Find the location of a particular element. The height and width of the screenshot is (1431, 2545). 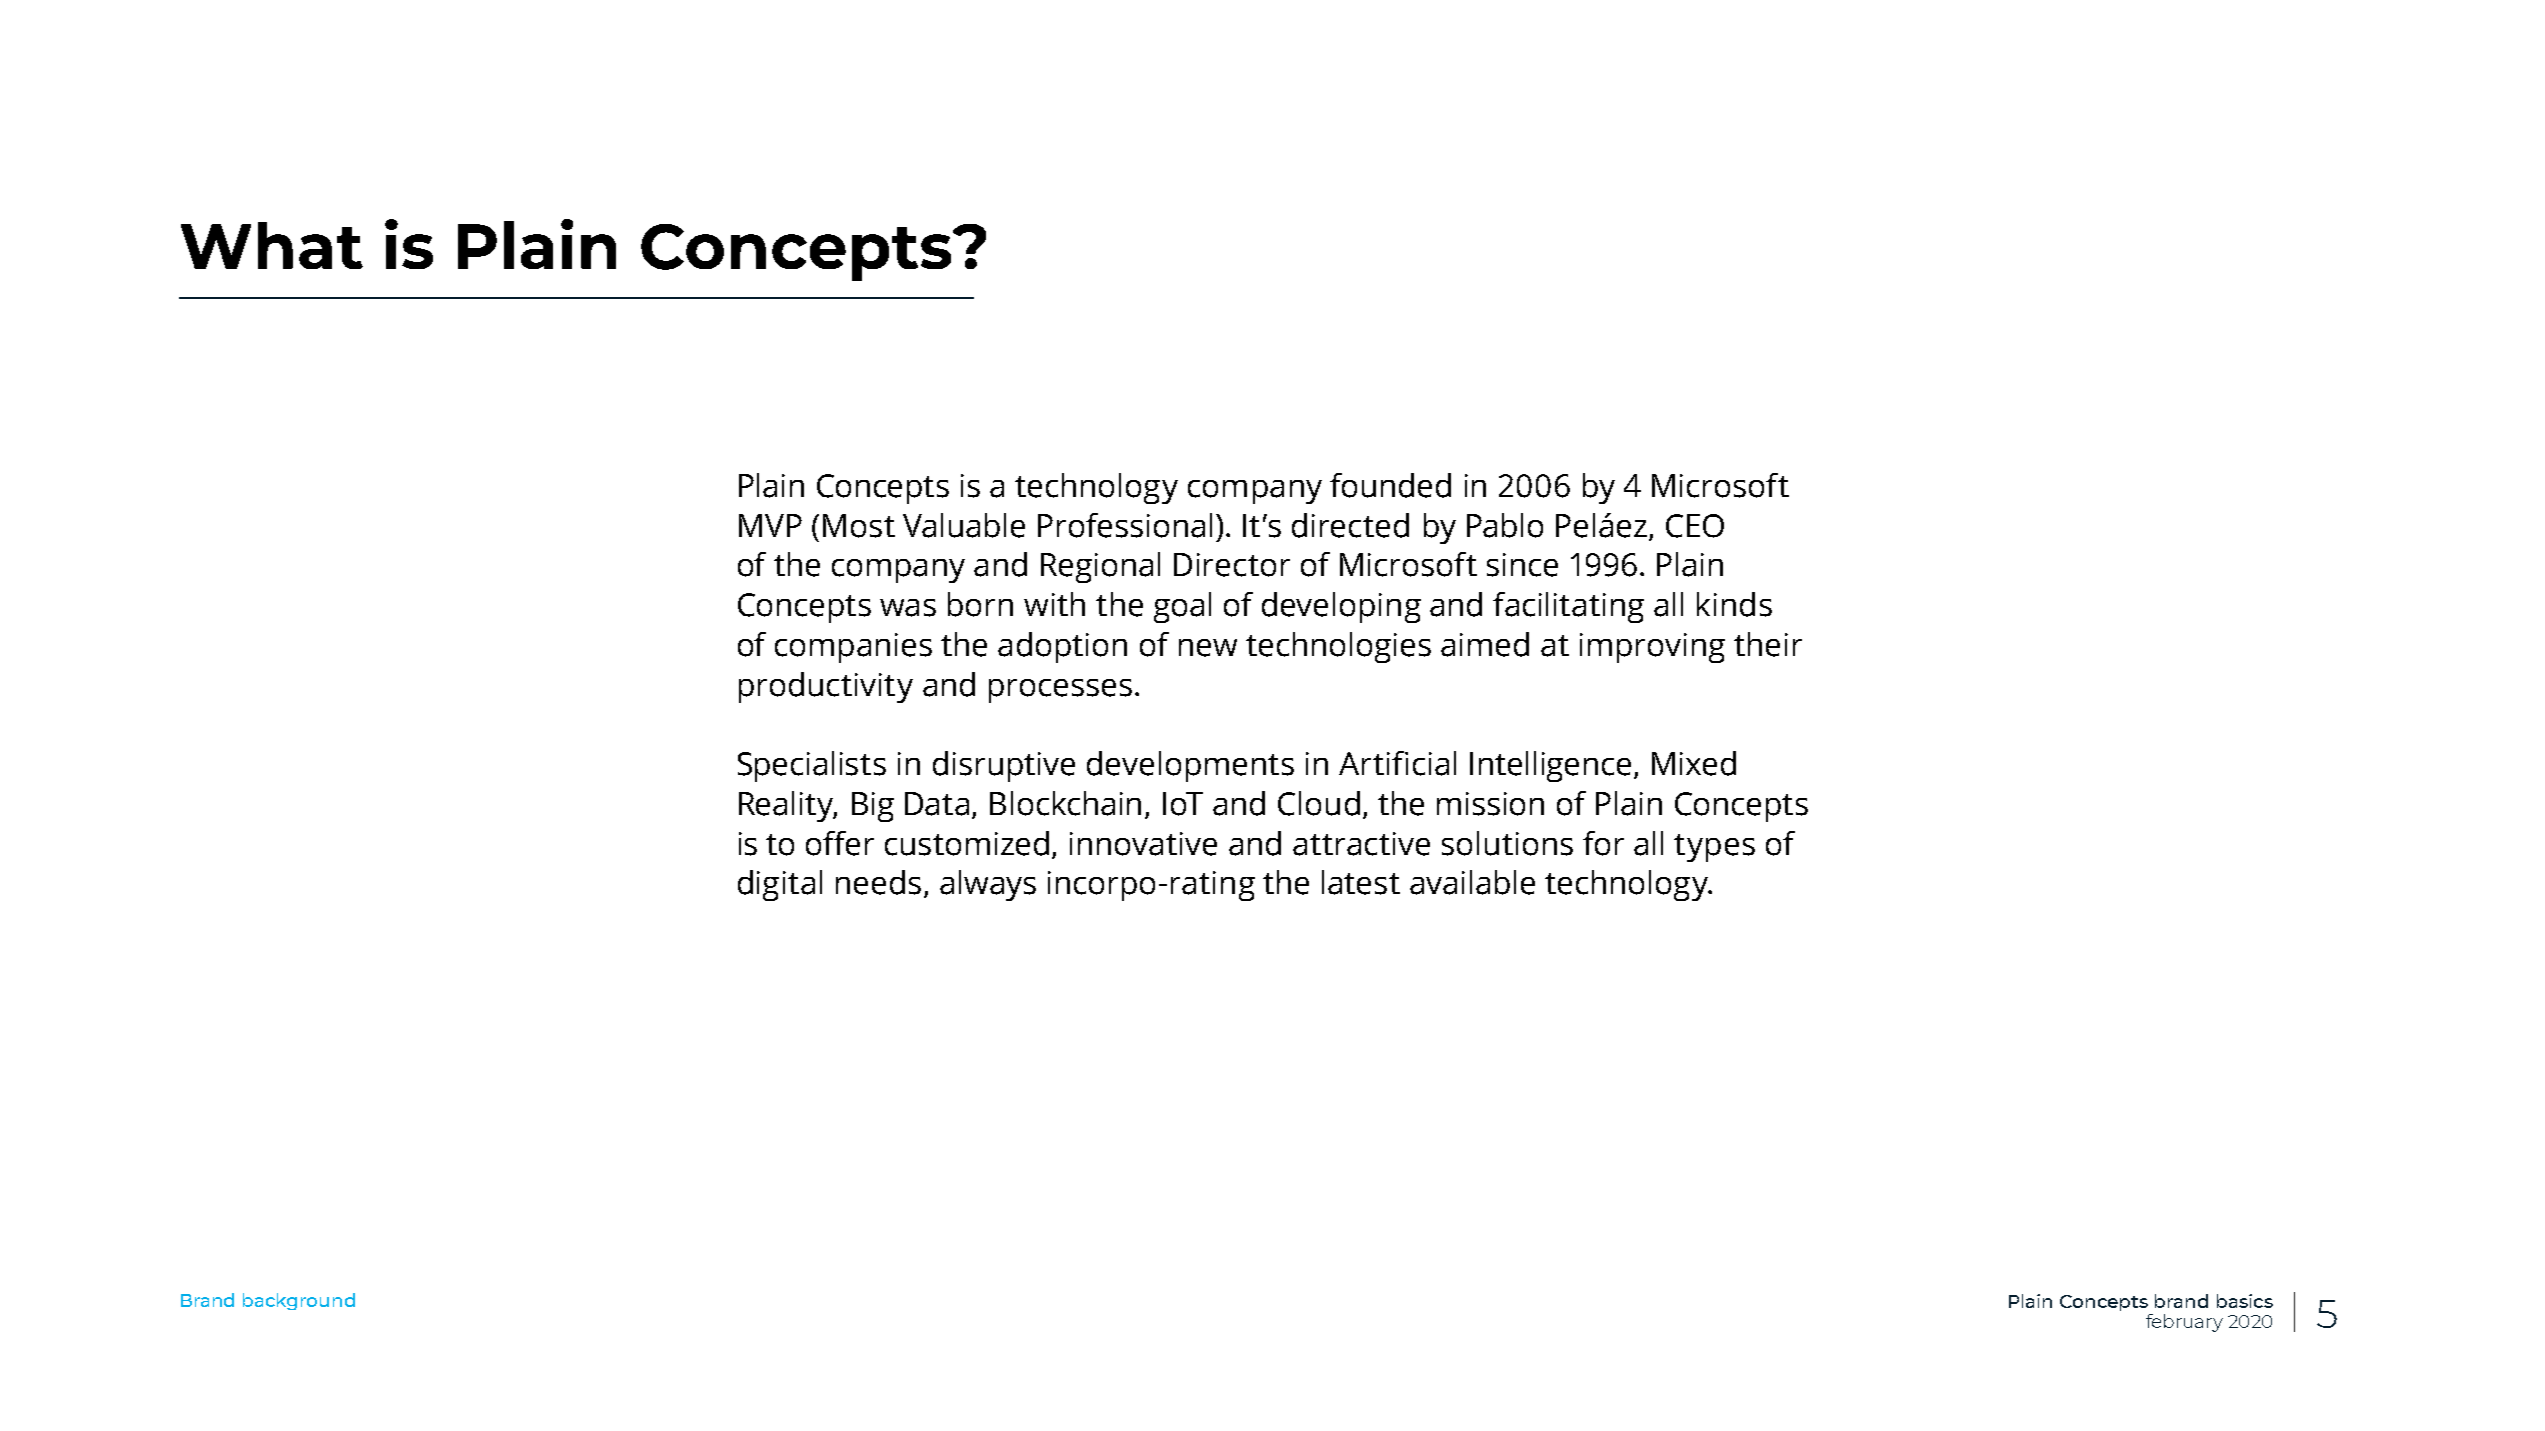

Reality is located at coordinates (788, 806).
